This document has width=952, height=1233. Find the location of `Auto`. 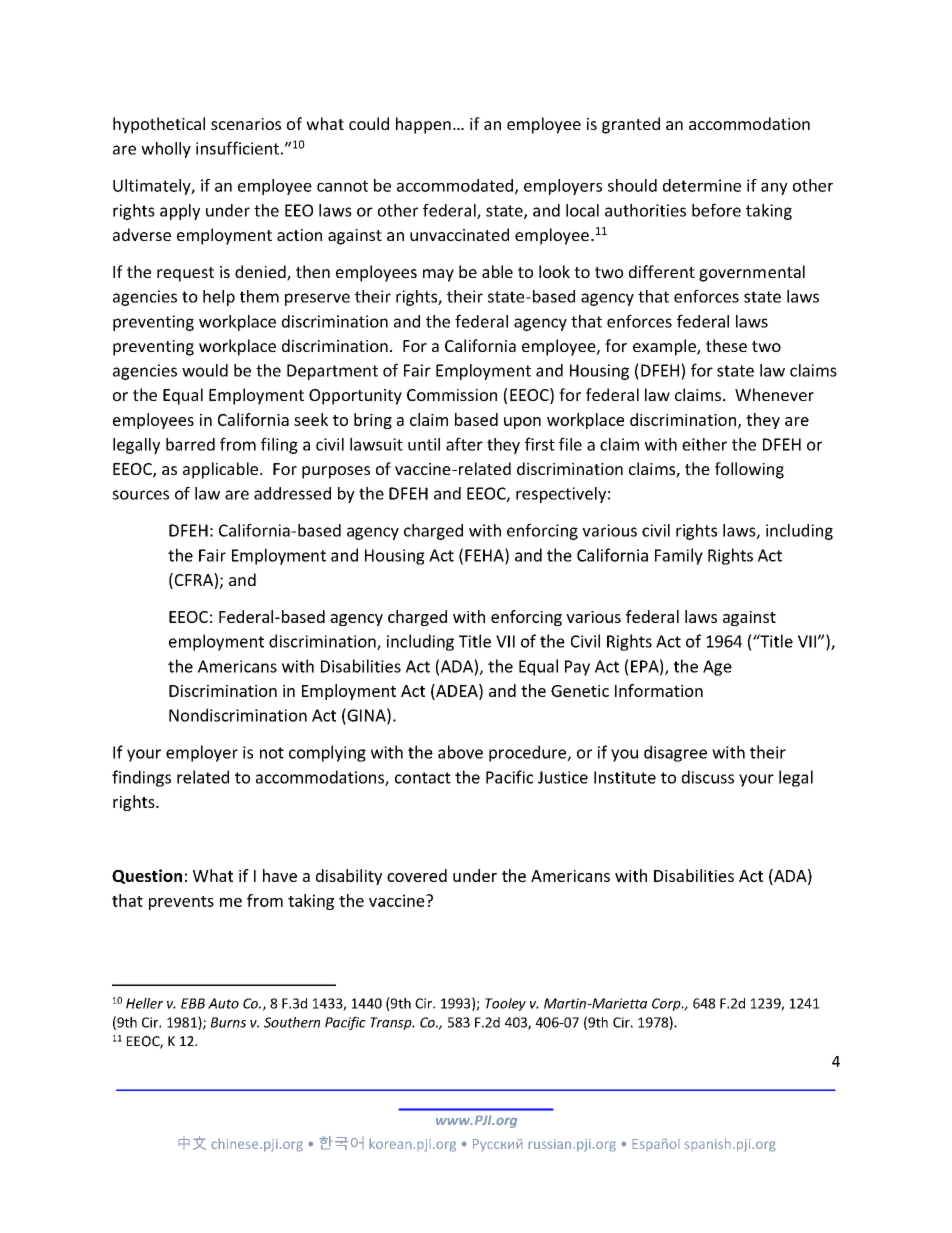

Auto is located at coordinates (223, 1003).
